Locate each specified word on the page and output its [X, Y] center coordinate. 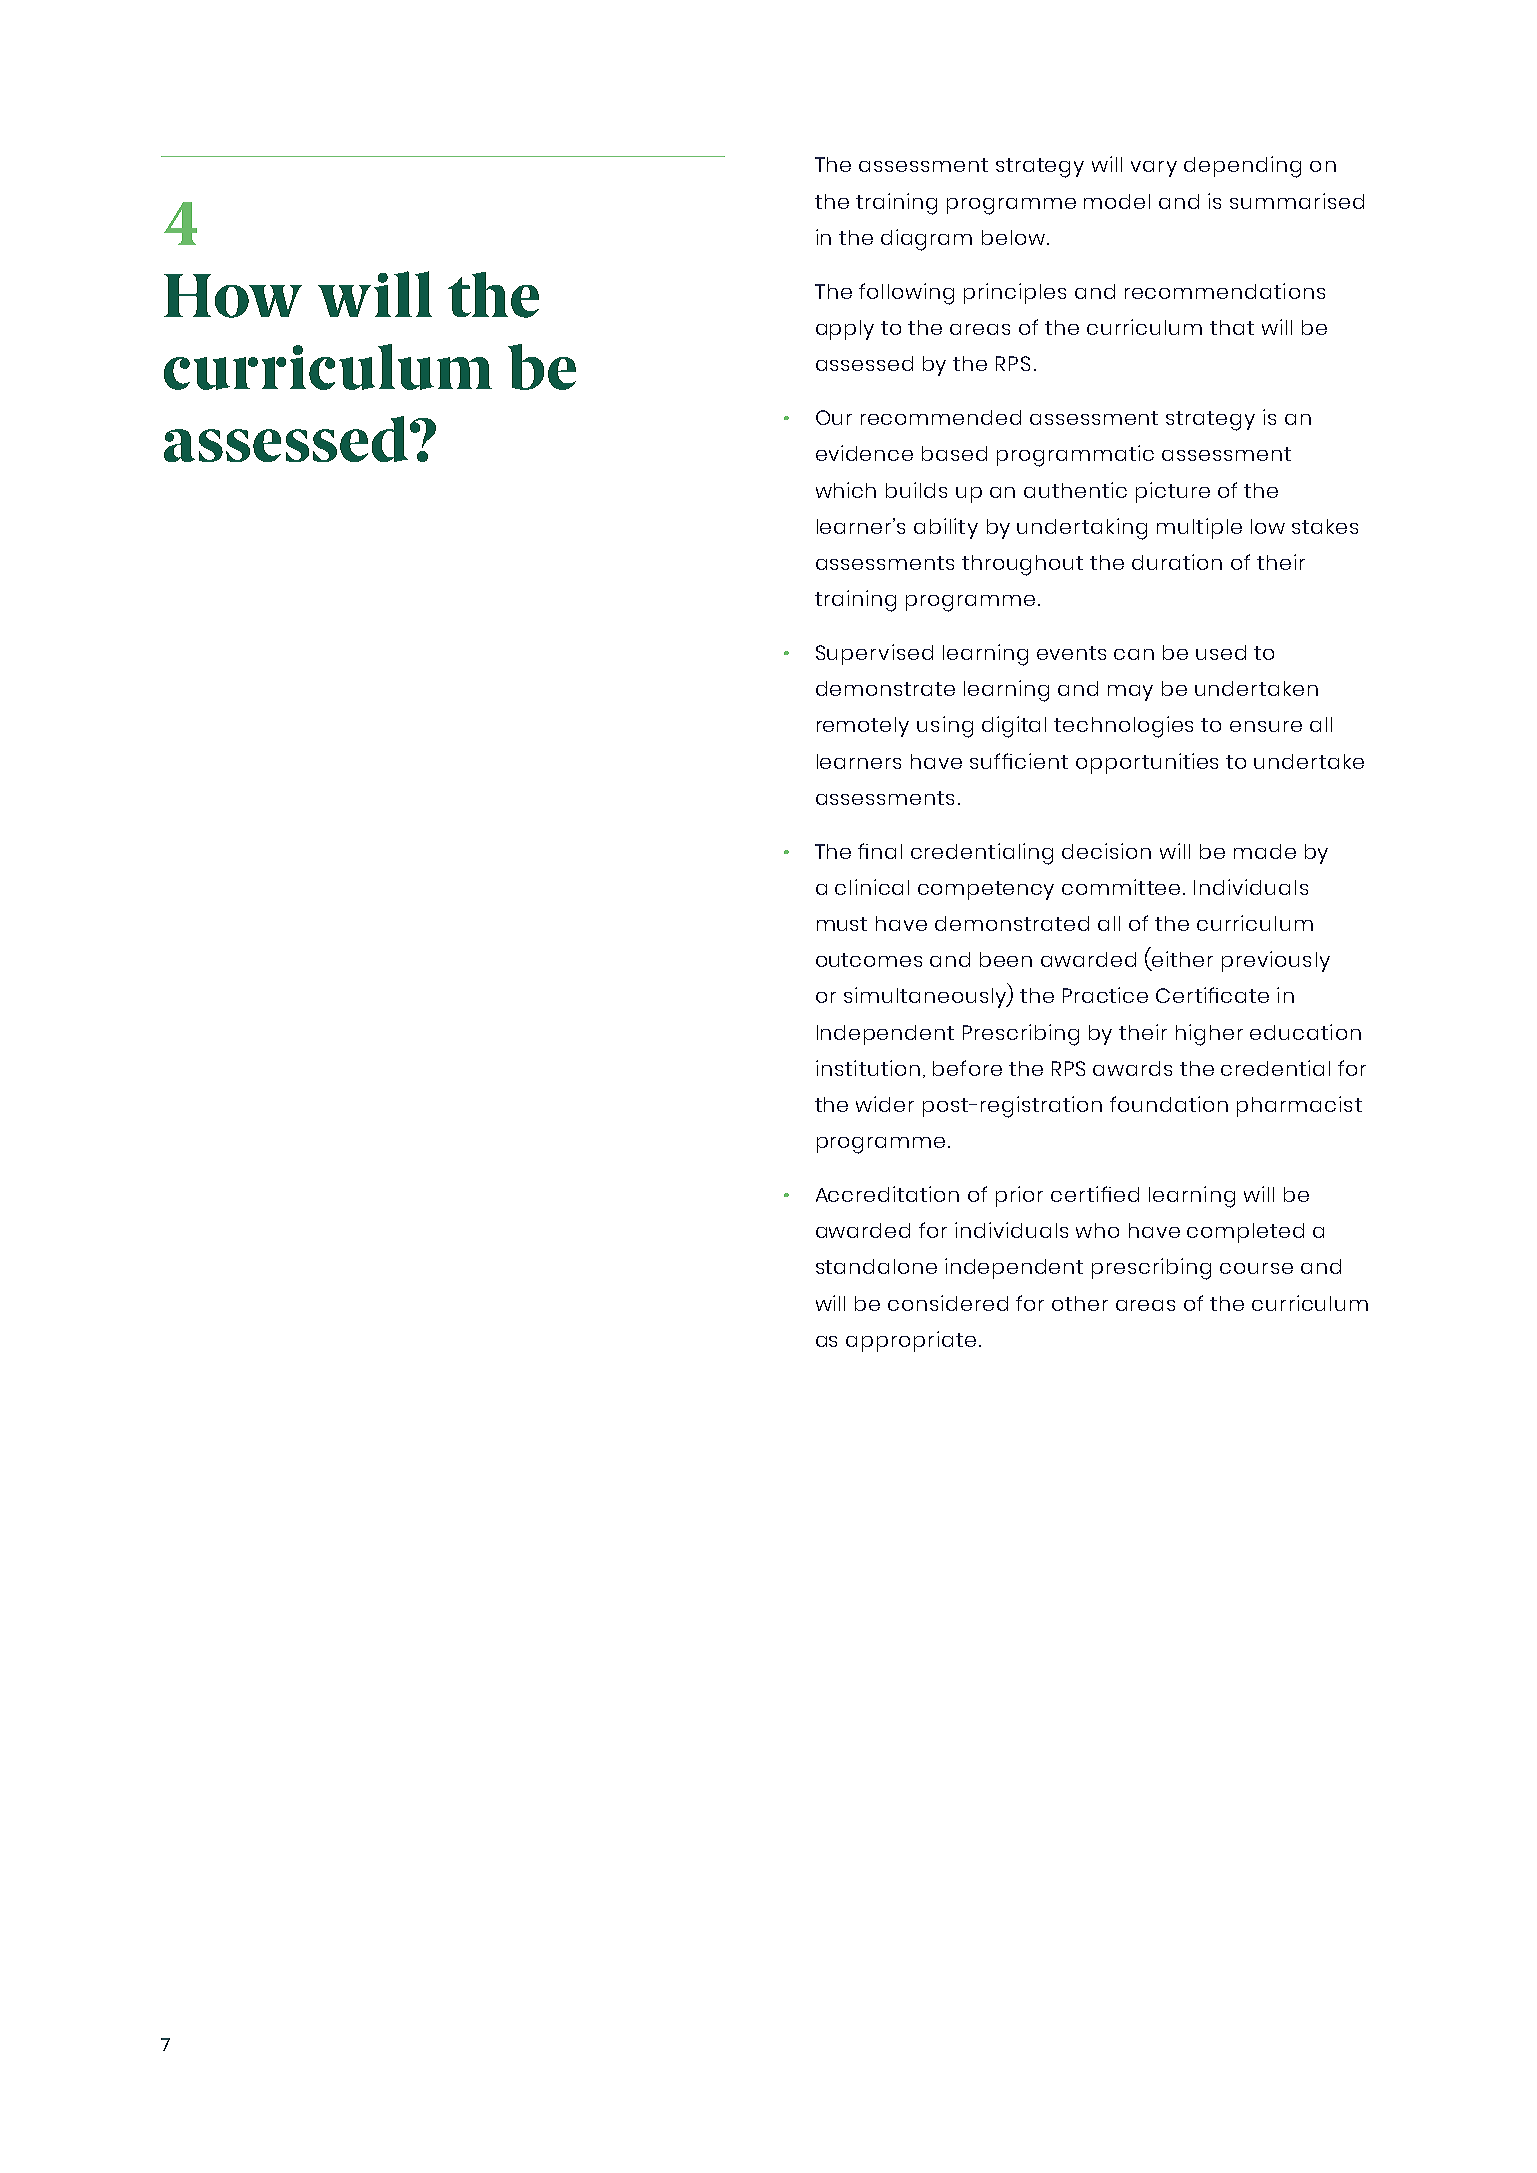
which [846, 490]
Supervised [874, 654]
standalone [876, 1266]
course [1256, 1268]
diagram [926, 240]
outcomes [869, 960]
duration [1177, 562]
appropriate [911, 1341]
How [233, 296]
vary [1154, 169]
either [1181, 960]
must [842, 924]
